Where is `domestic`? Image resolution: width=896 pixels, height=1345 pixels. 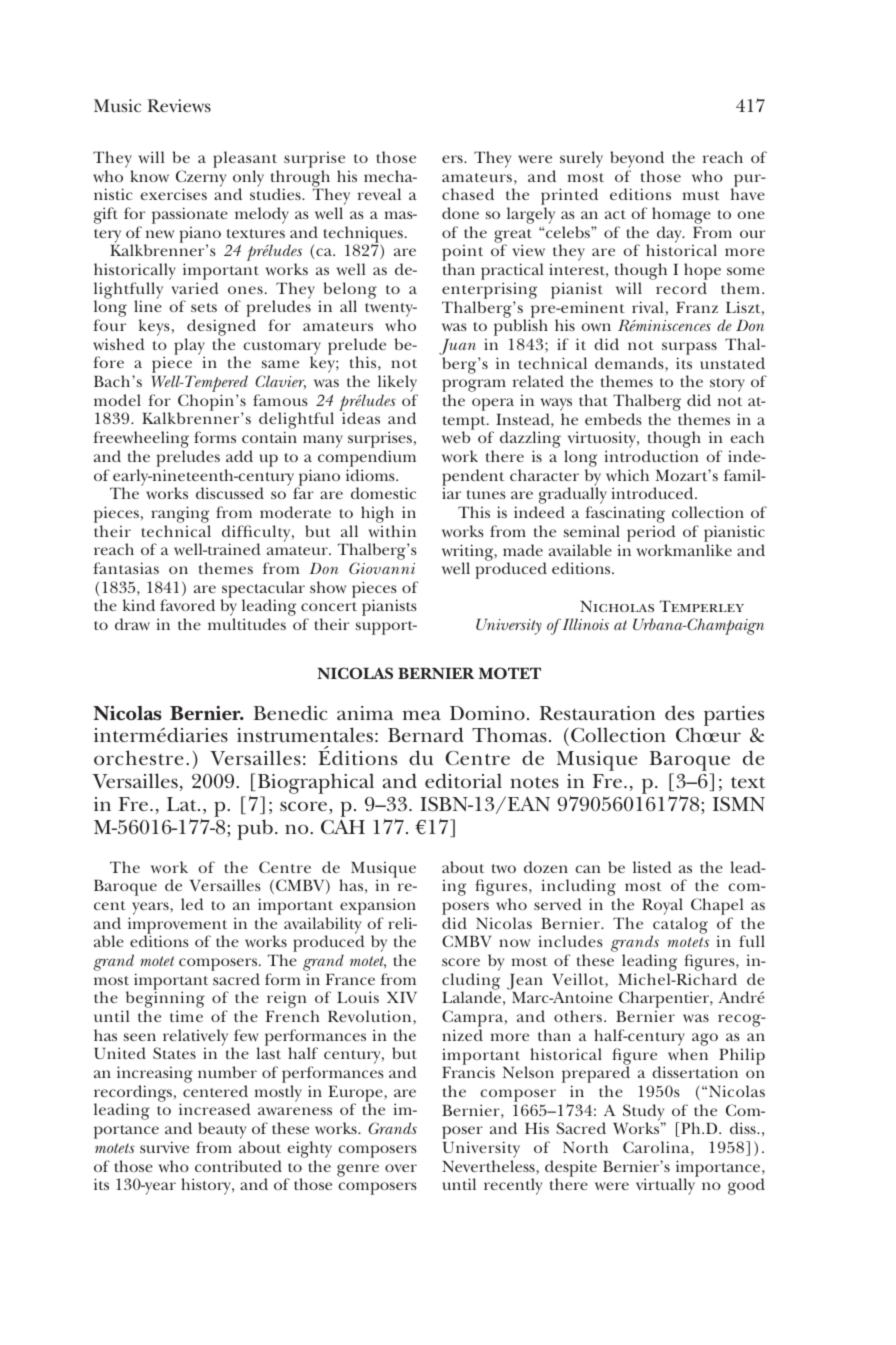
domestic is located at coordinates (383, 493).
